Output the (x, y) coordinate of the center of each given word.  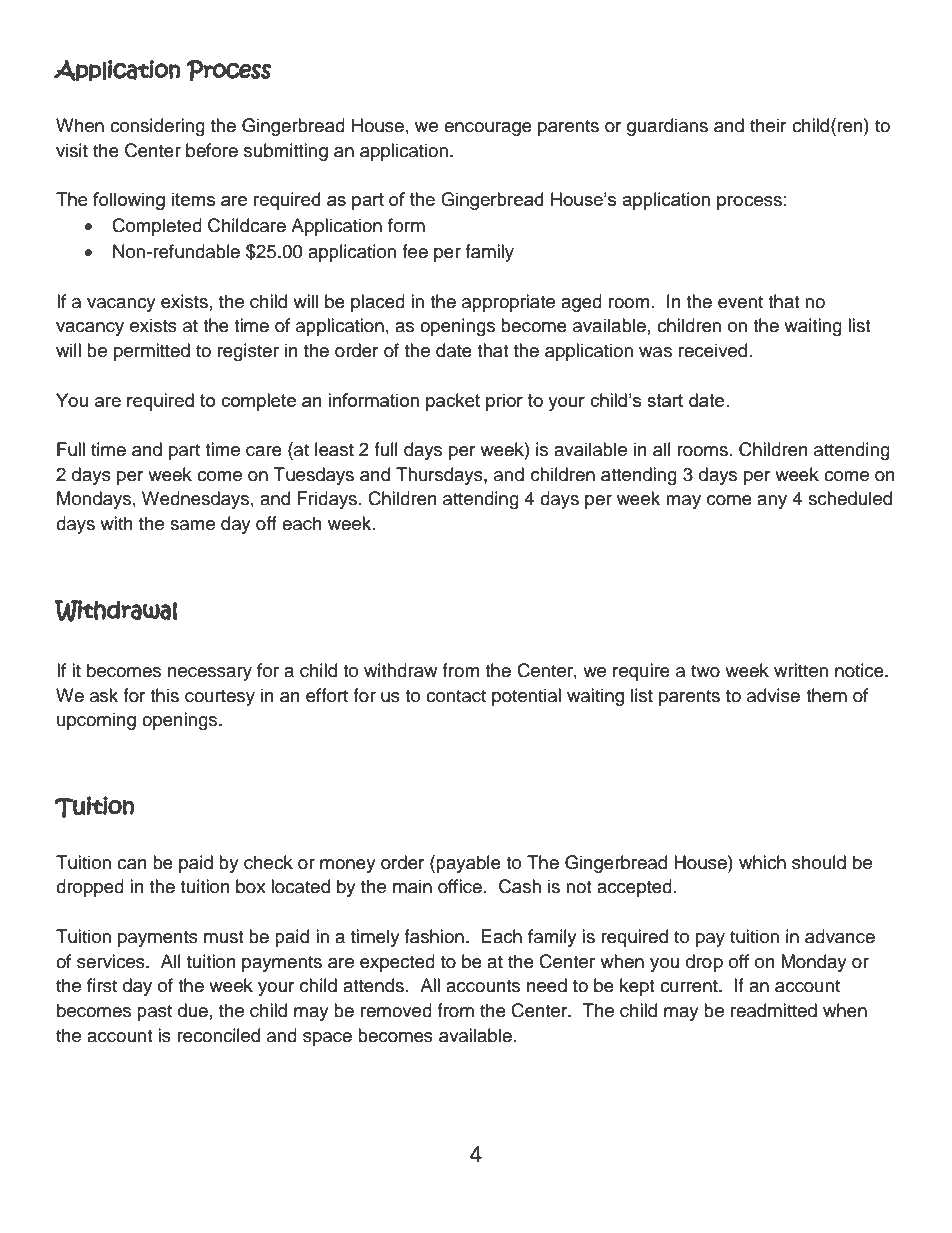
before (212, 150)
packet (453, 402)
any (772, 502)
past (154, 1013)
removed (396, 1010)
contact (456, 696)
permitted (152, 352)
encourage (488, 129)
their (768, 125)
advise (773, 695)
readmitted (774, 1010)
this (164, 695)
